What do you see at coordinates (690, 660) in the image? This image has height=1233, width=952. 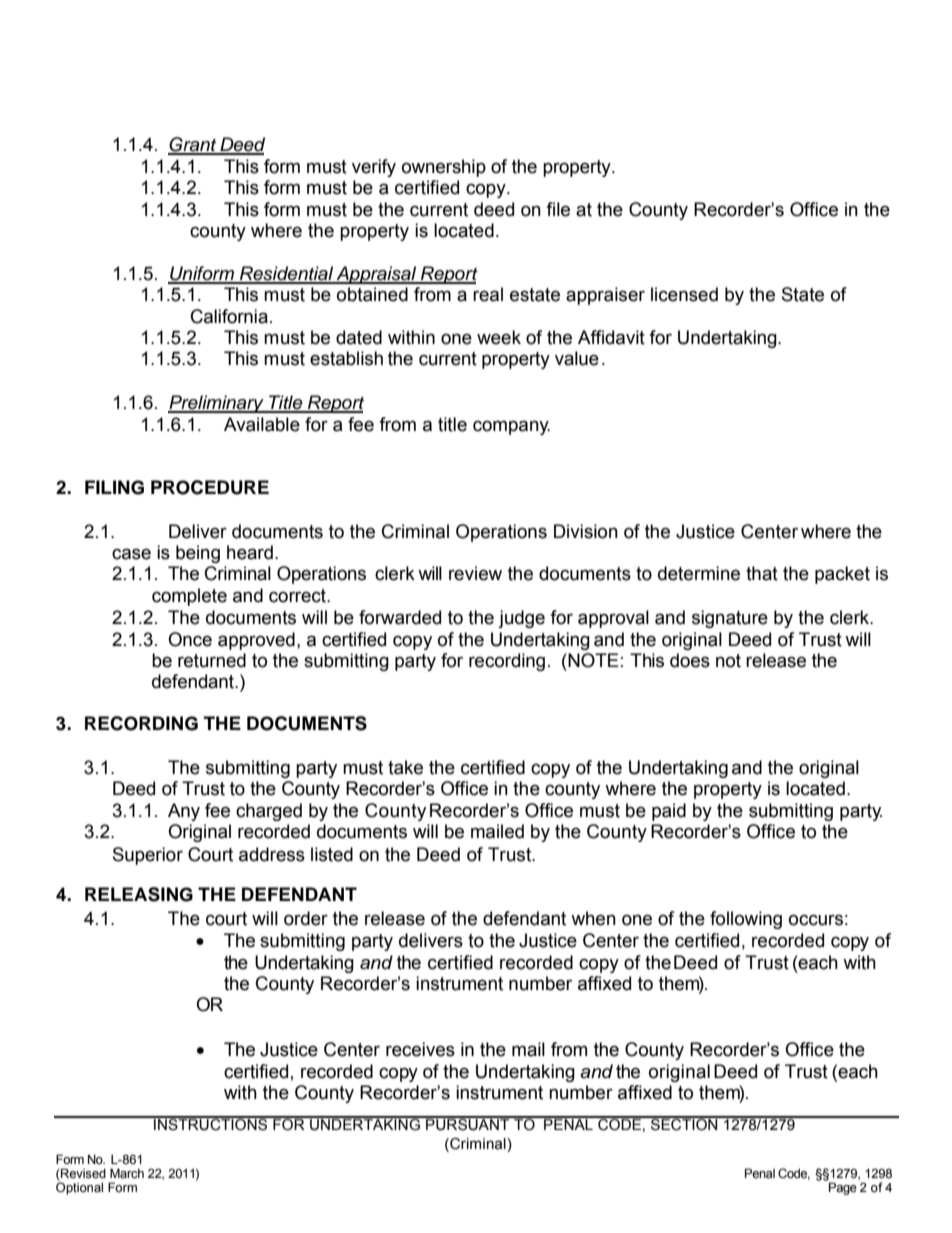 I see `does` at bounding box center [690, 660].
